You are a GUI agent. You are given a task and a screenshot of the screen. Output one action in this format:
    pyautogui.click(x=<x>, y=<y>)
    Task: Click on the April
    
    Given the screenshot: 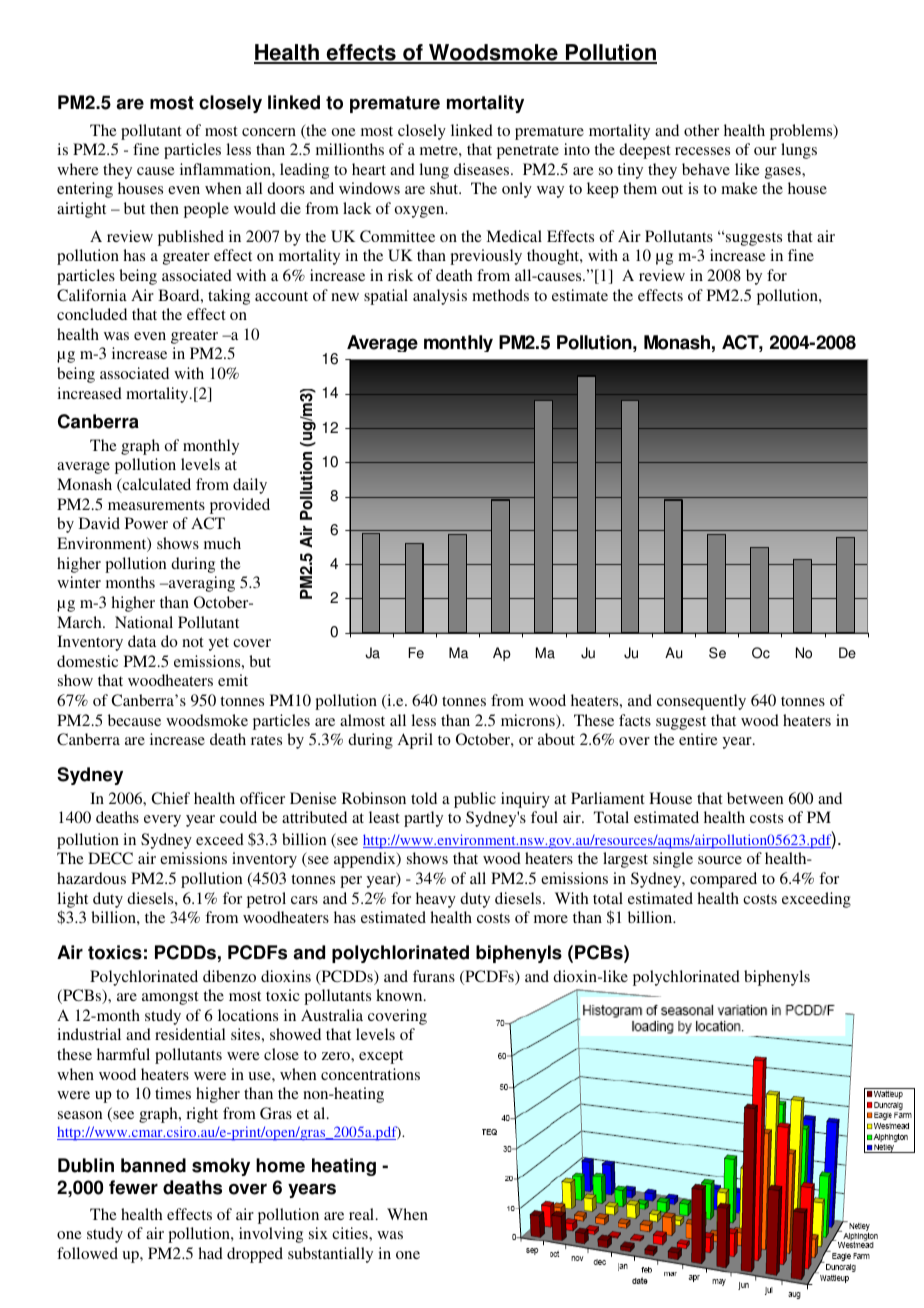 What is the action you would take?
    pyautogui.click(x=415, y=741)
